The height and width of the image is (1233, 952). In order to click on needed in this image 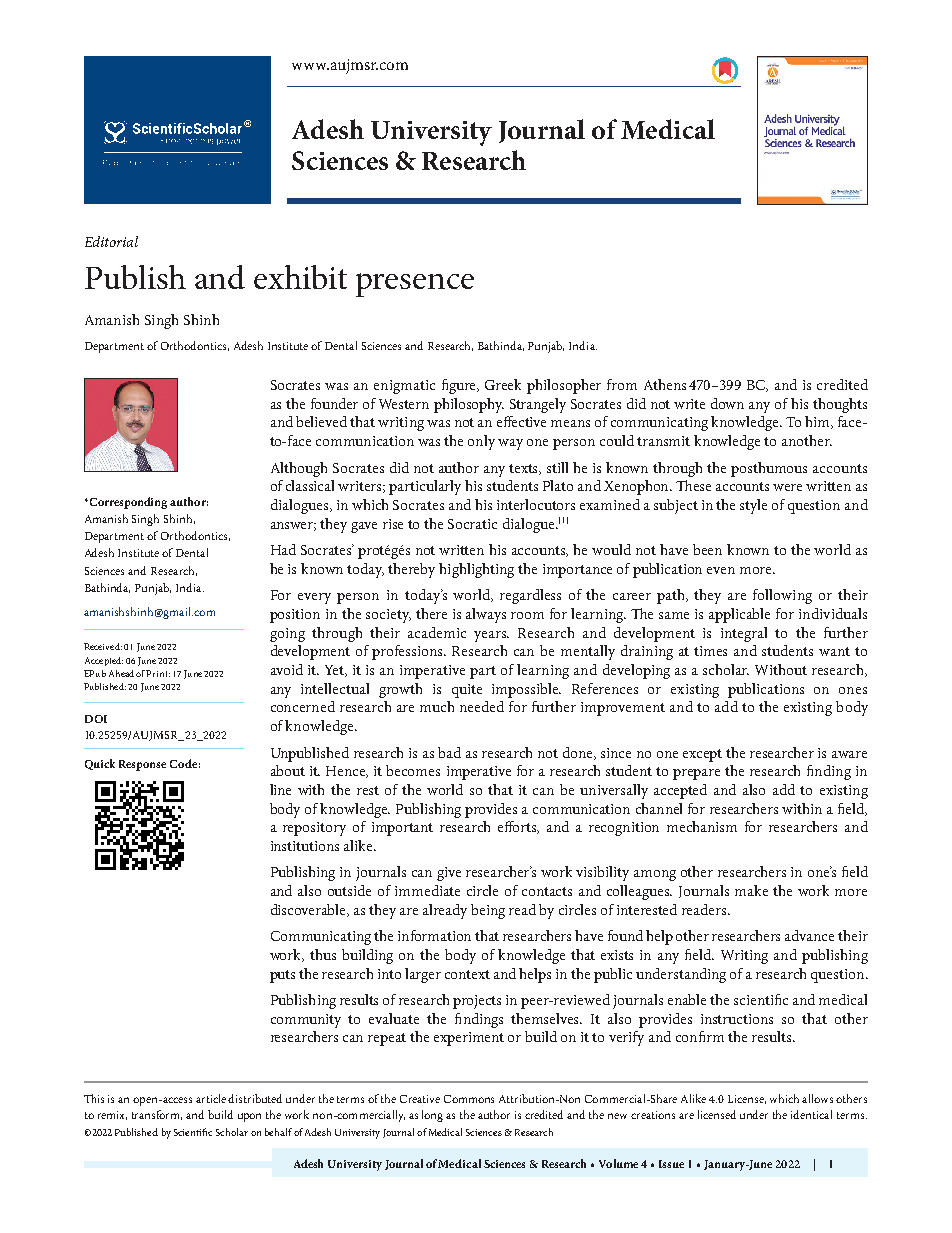, I will do `click(482, 706)`.
